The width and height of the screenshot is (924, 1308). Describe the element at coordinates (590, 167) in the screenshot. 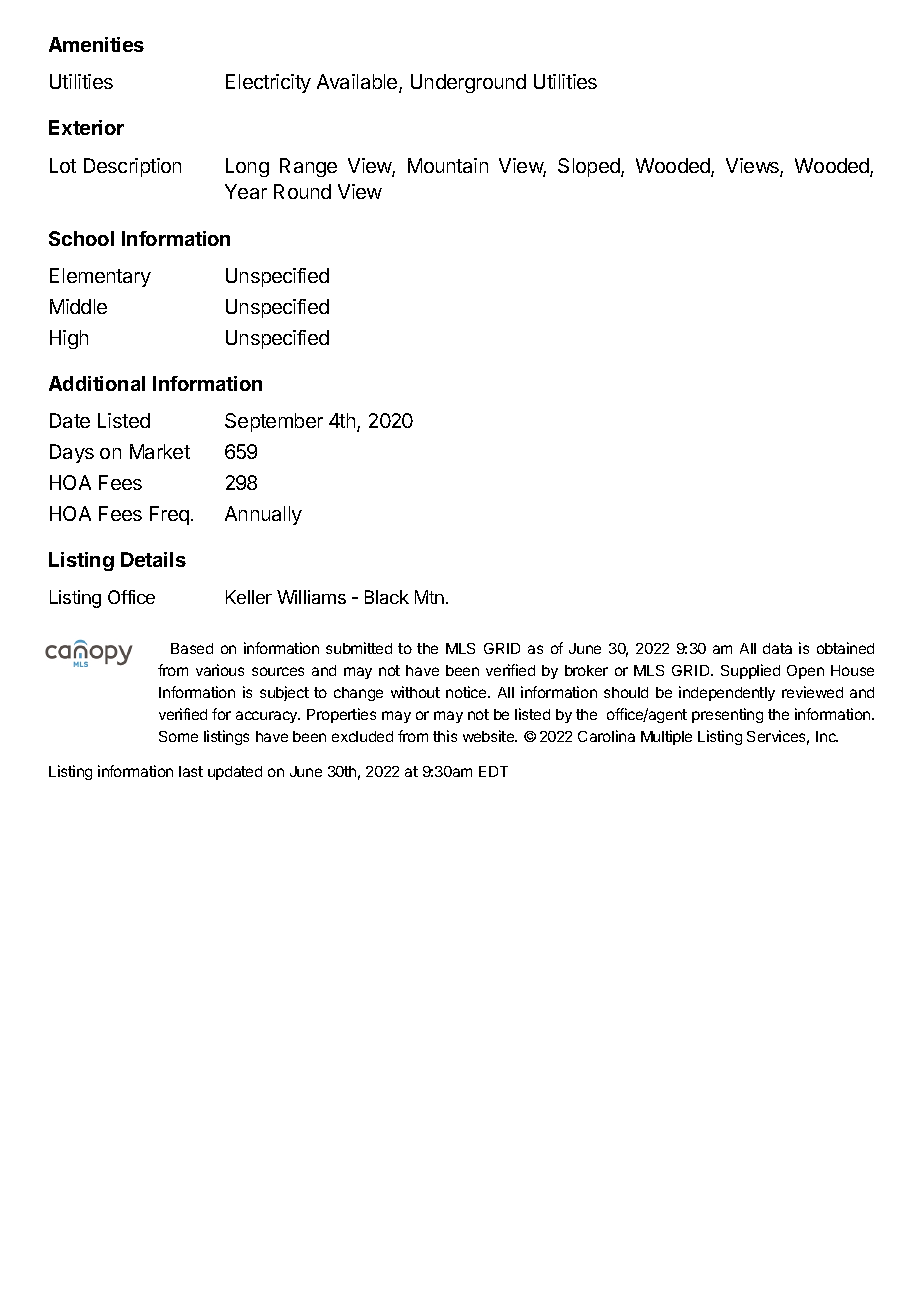

I see `Sloped` at that location.
